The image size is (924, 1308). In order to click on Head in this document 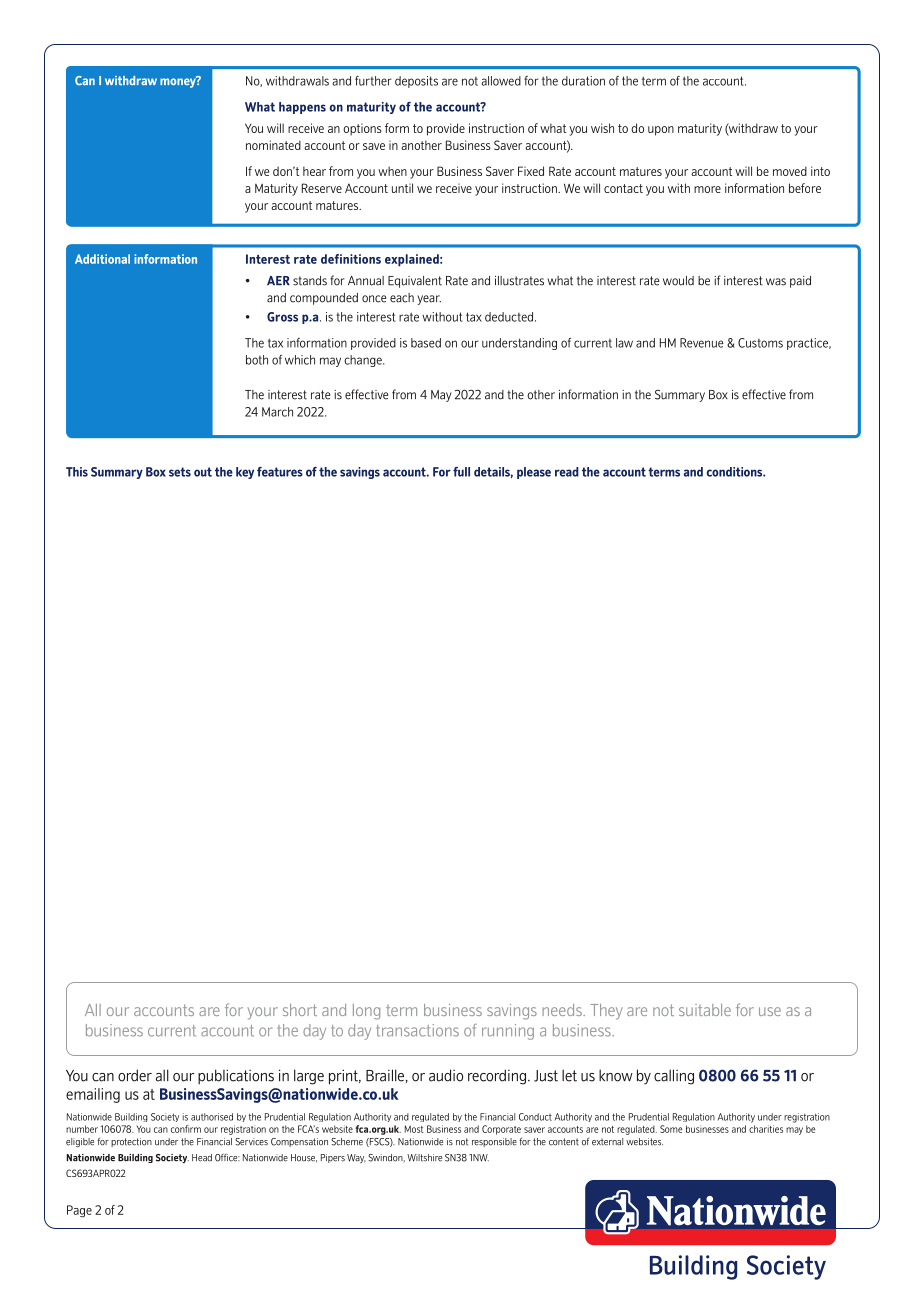, I will do `click(202, 1158)`.
